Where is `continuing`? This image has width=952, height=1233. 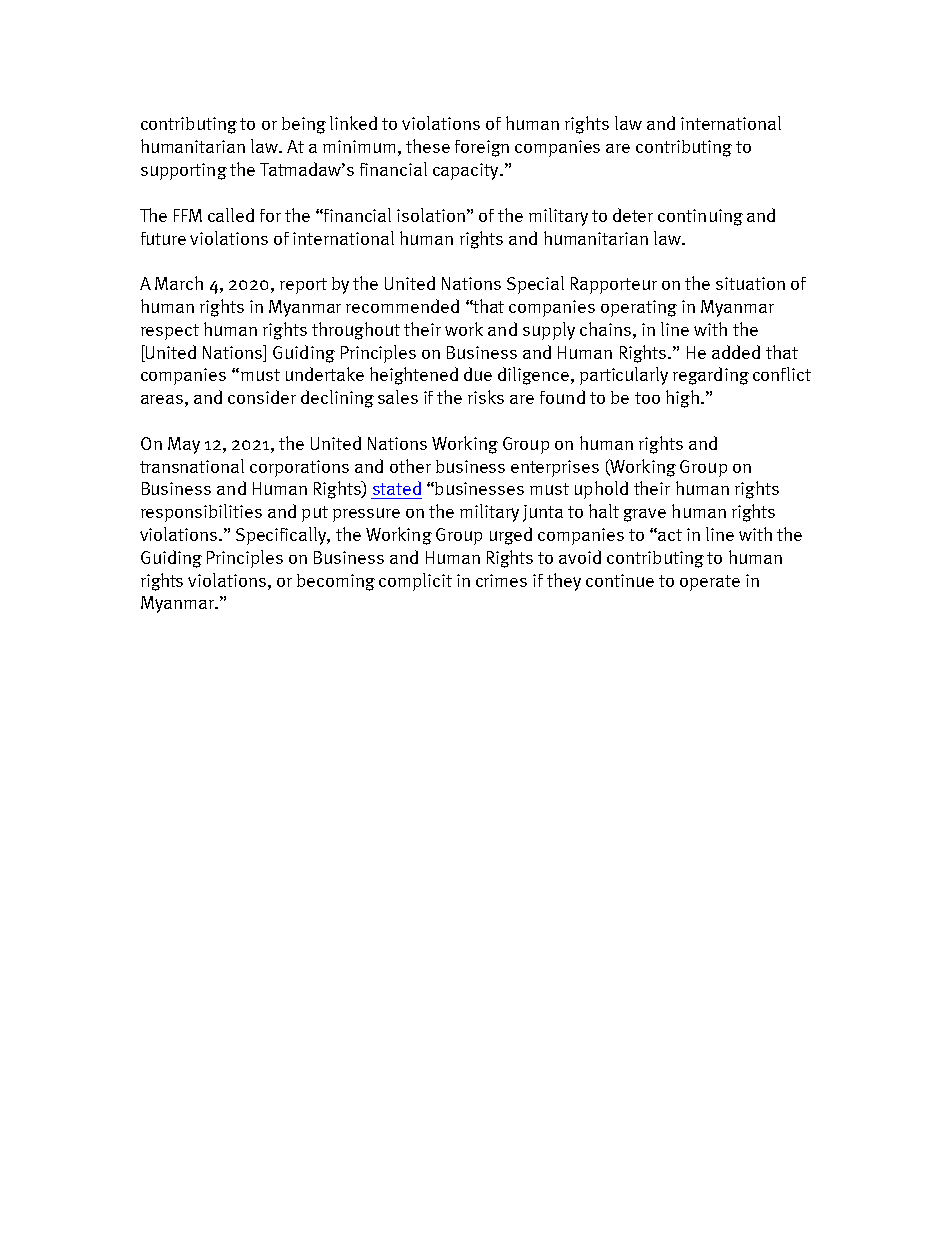 continuing is located at coordinates (700, 217).
